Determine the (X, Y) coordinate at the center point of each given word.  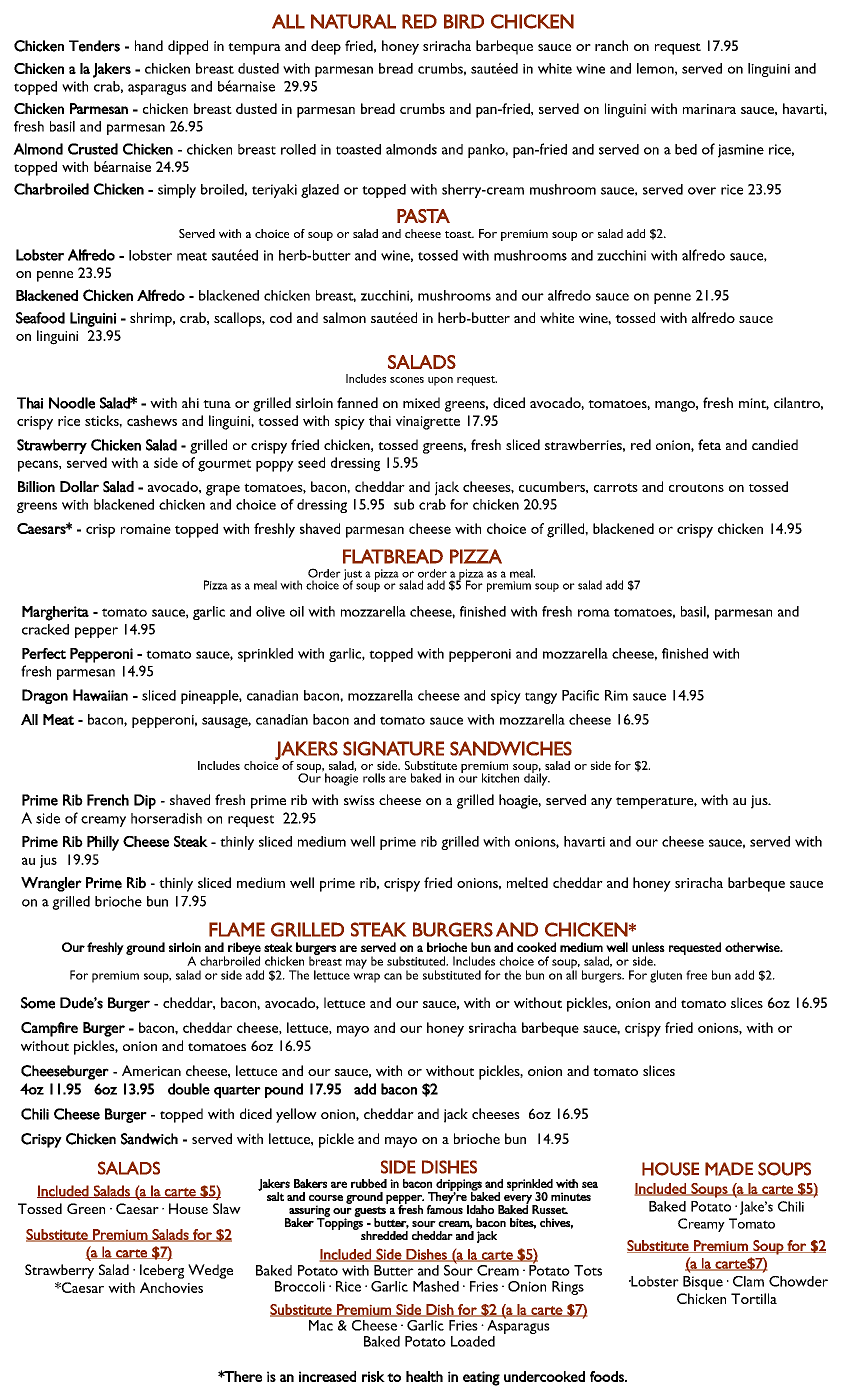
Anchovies (171, 1287)
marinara (709, 109)
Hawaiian (100, 695)
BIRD (464, 21)
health (424, 1376)
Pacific (580, 695)
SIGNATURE (393, 748)
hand (149, 45)
